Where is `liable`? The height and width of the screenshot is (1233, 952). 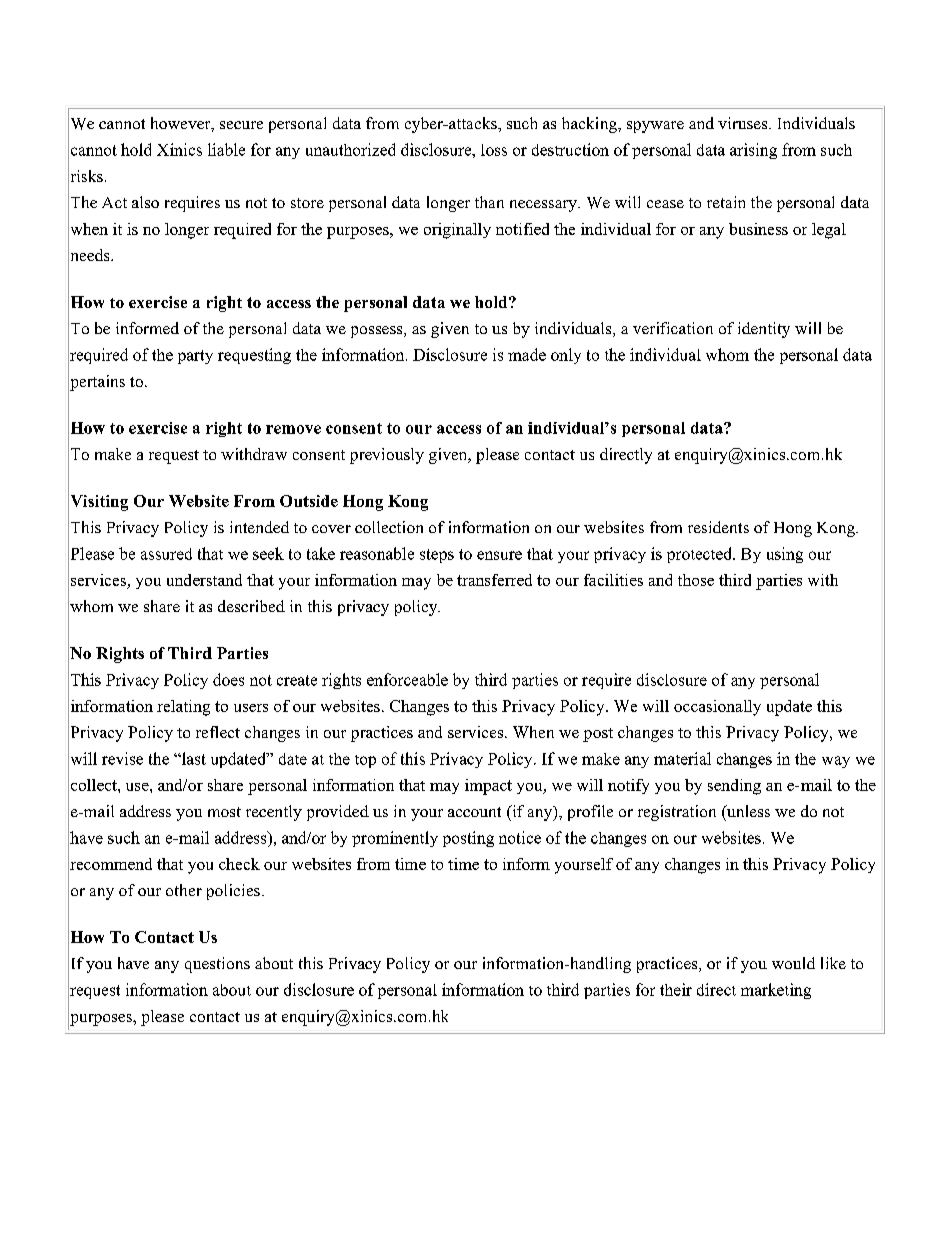 liable is located at coordinates (226, 149).
